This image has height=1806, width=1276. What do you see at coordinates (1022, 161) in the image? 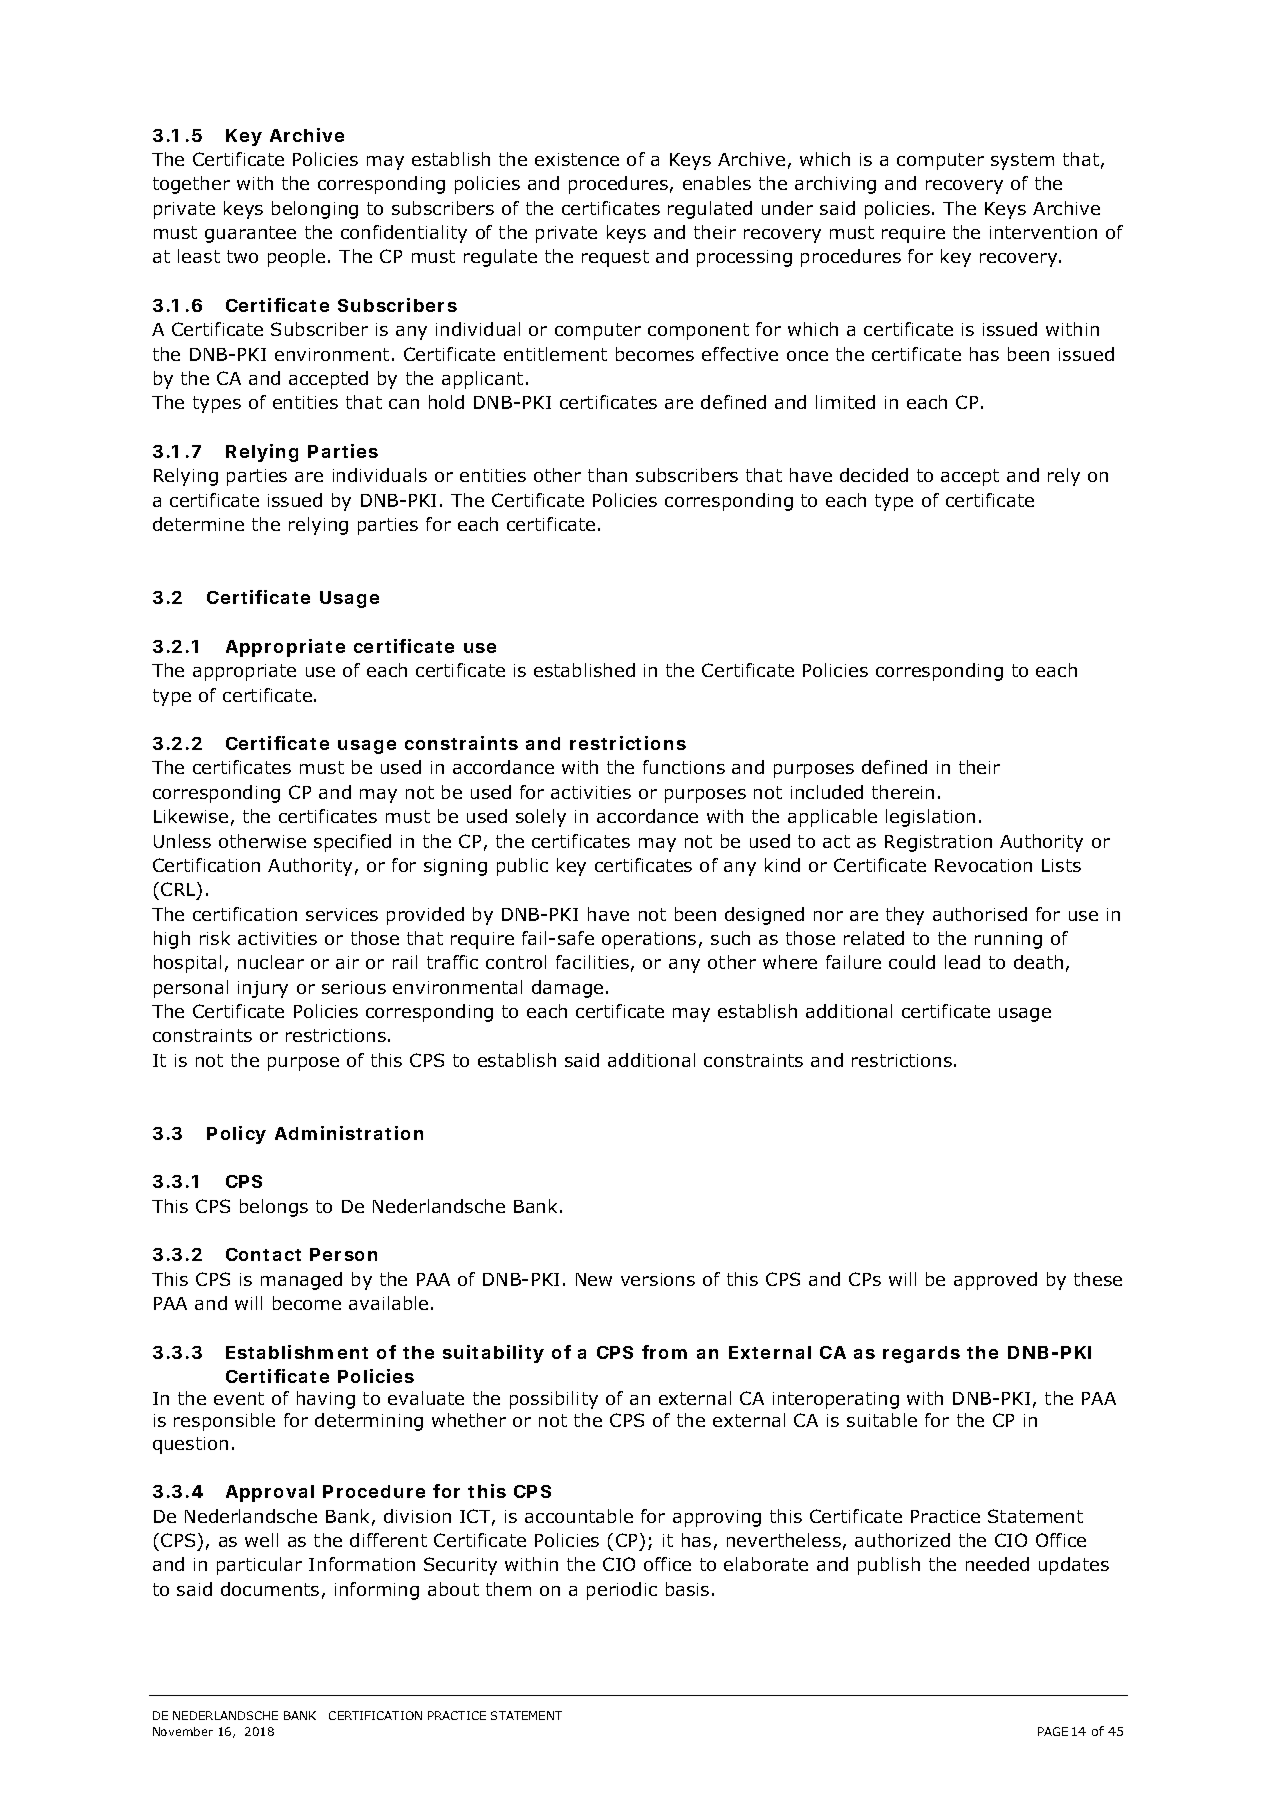
I see `system` at bounding box center [1022, 161].
